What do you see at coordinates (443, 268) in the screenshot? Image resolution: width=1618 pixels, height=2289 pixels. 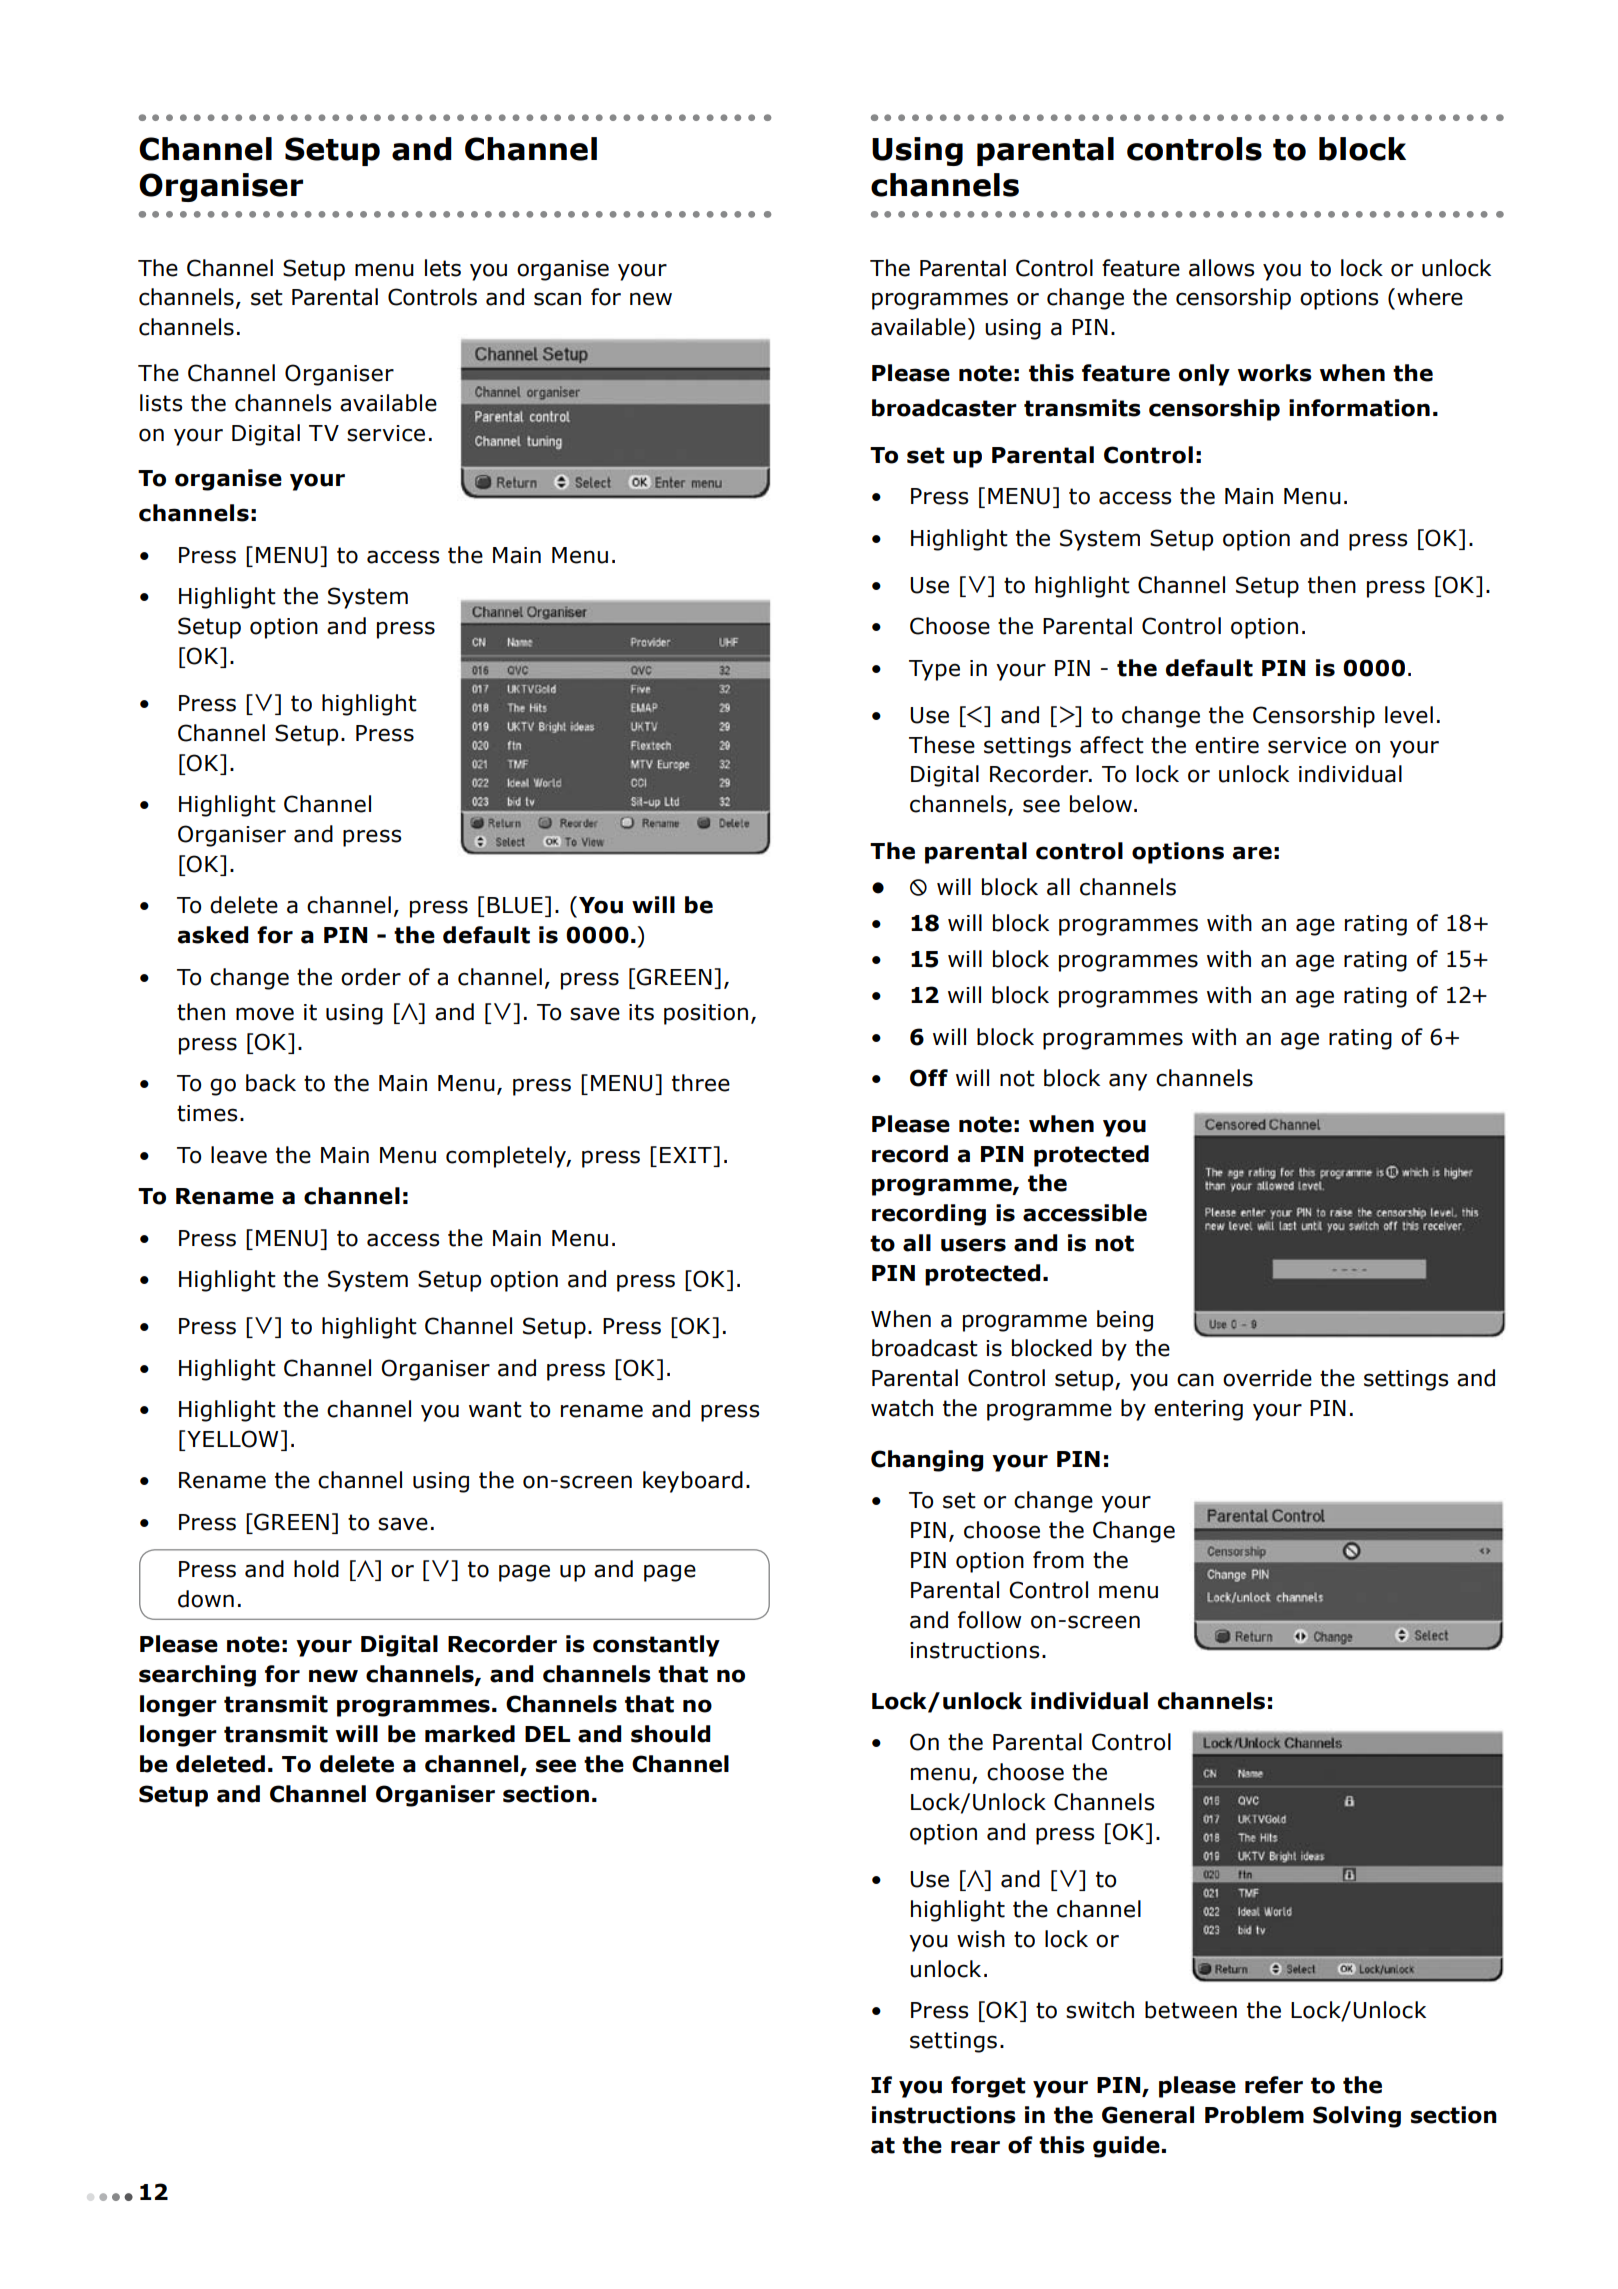 I see `lets` at bounding box center [443, 268].
